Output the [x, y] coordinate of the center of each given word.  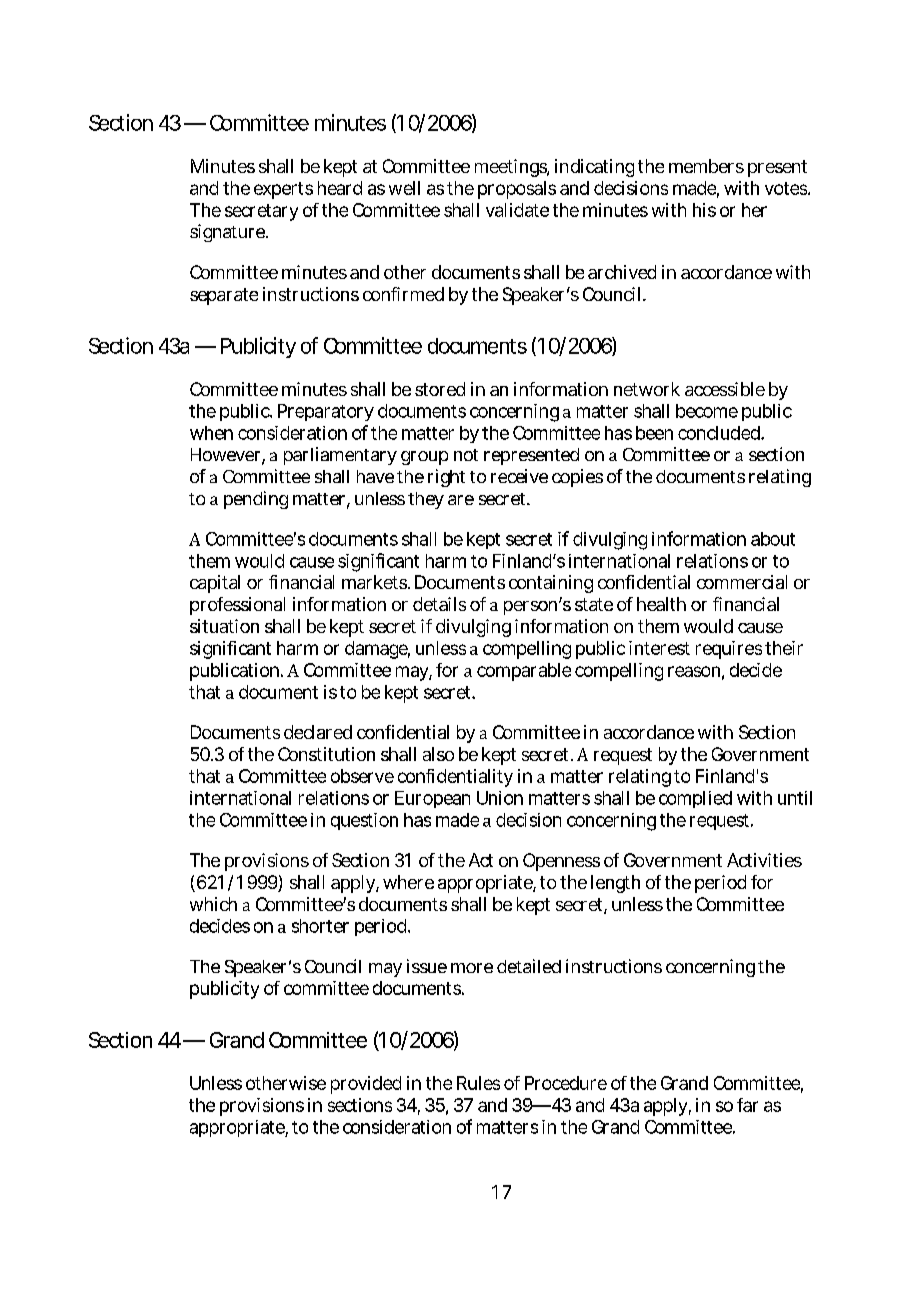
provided [366, 1085]
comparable [524, 672]
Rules [478, 1083]
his [704, 210]
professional [237, 606]
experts [283, 190]
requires [731, 650]
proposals [517, 190]
